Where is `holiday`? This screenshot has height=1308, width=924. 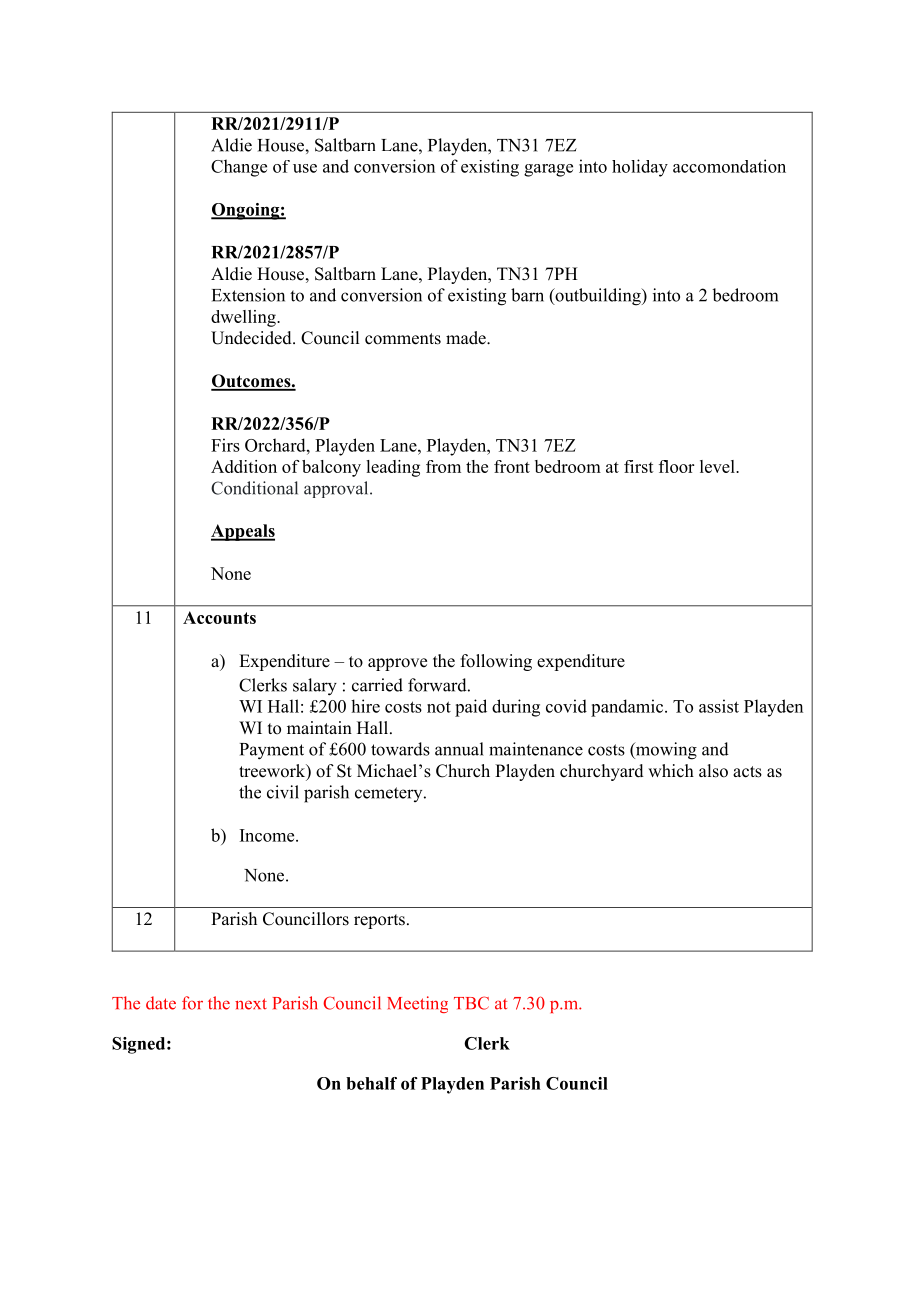 holiday is located at coordinates (640, 168).
